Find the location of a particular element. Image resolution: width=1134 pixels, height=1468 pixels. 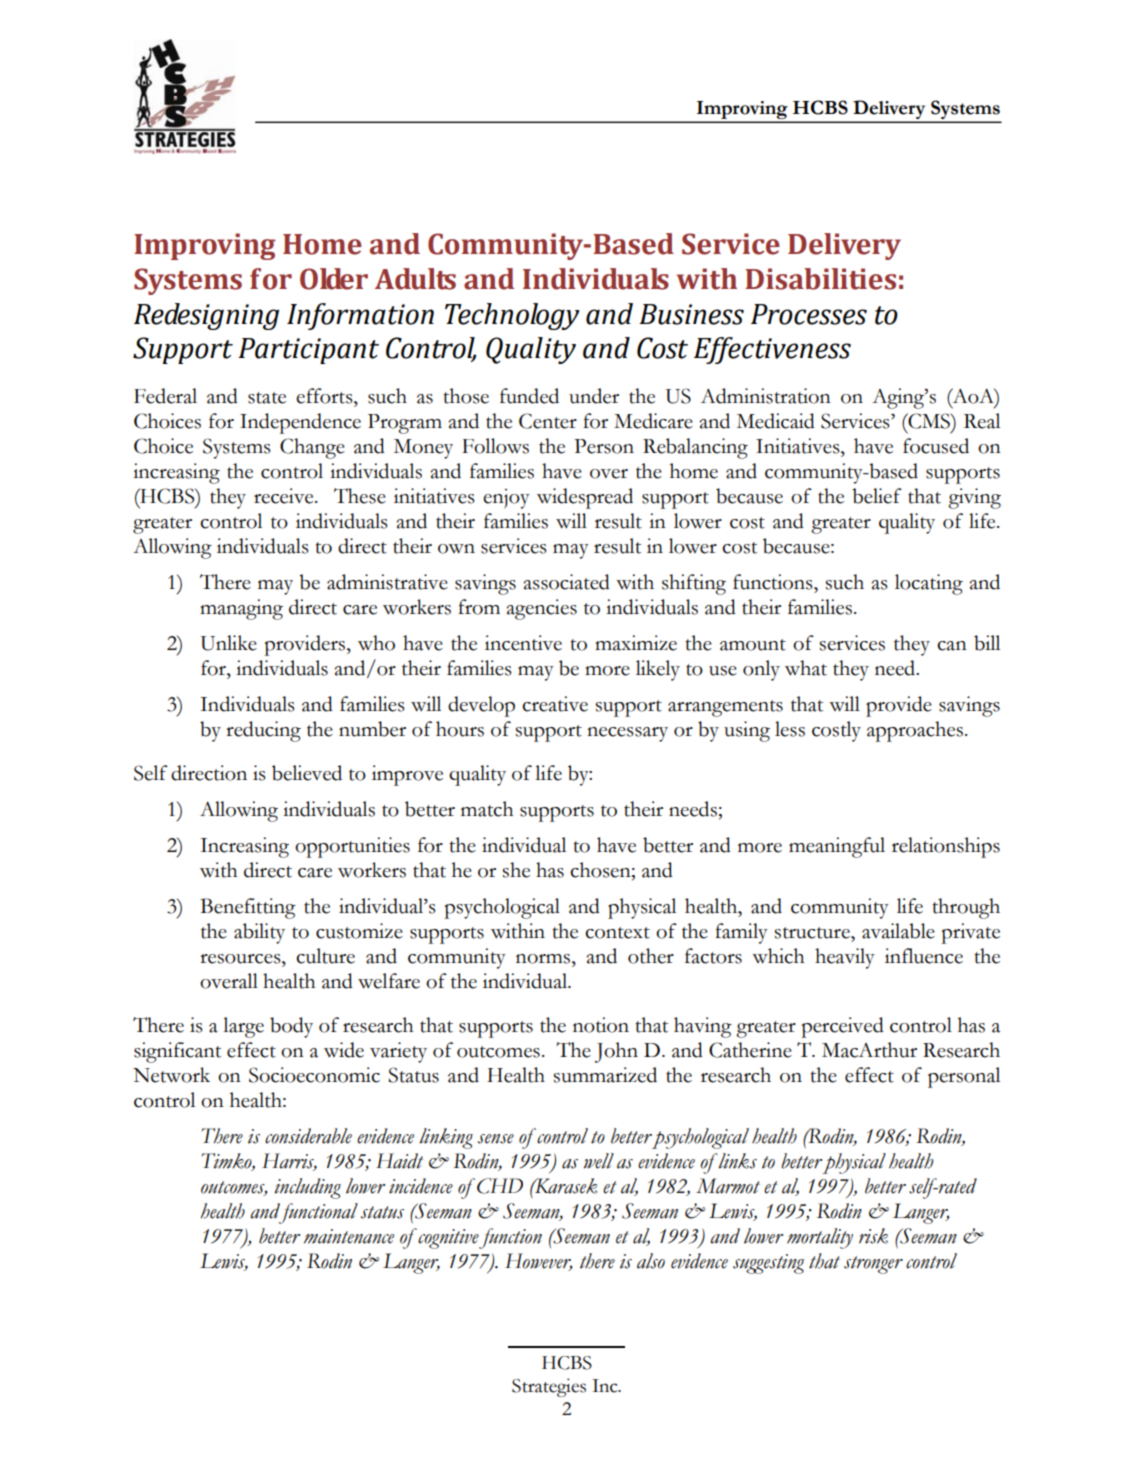

meaningful is located at coordinates (837, 847).
